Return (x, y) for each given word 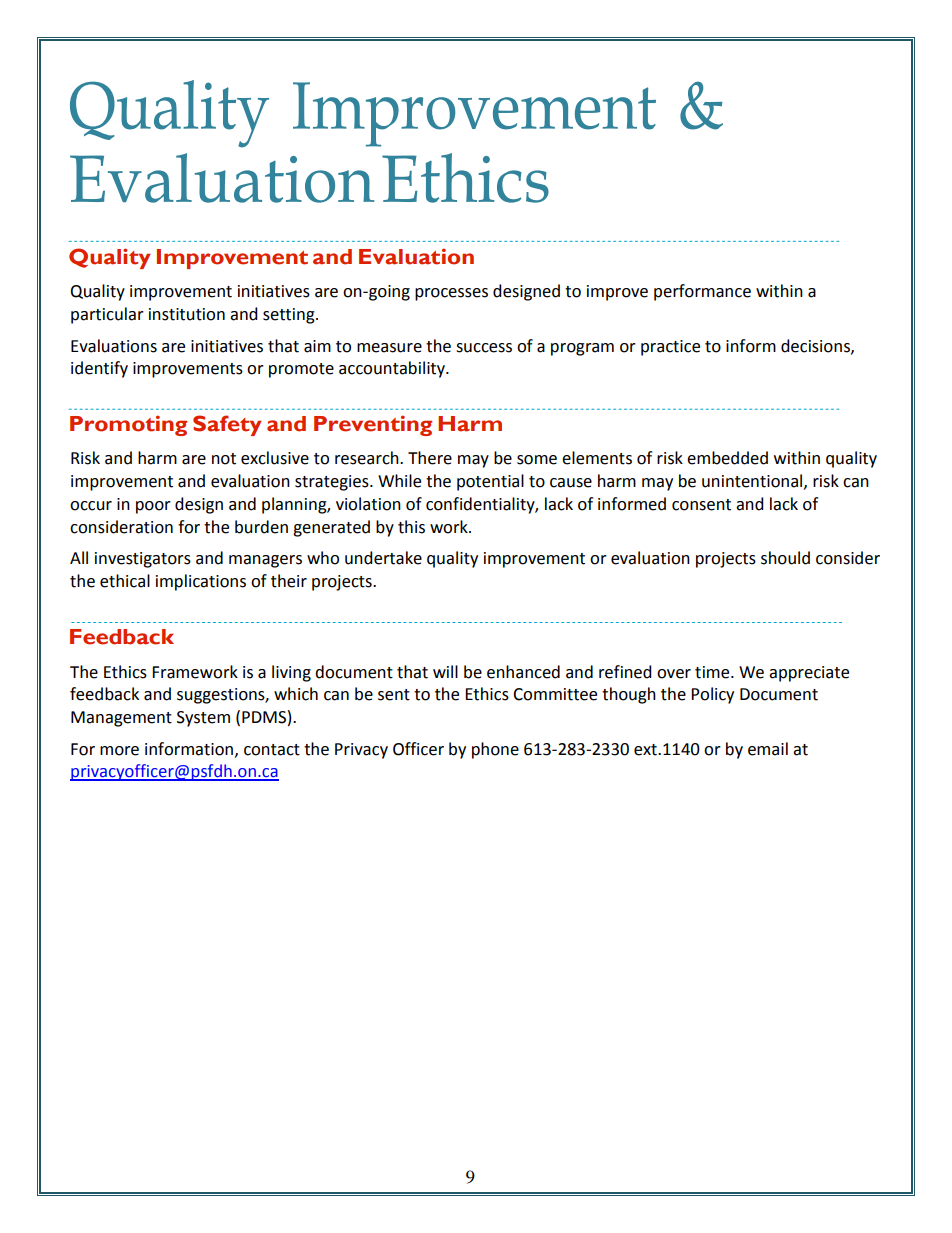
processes (451, 294)
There (430, 458)
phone (495, 750)
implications (201, 582)
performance (702, 292)
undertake (383, 558)
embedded (727, 458)
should (785, 558)
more (119, 751)
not (224, 459)
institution (187, 314)
